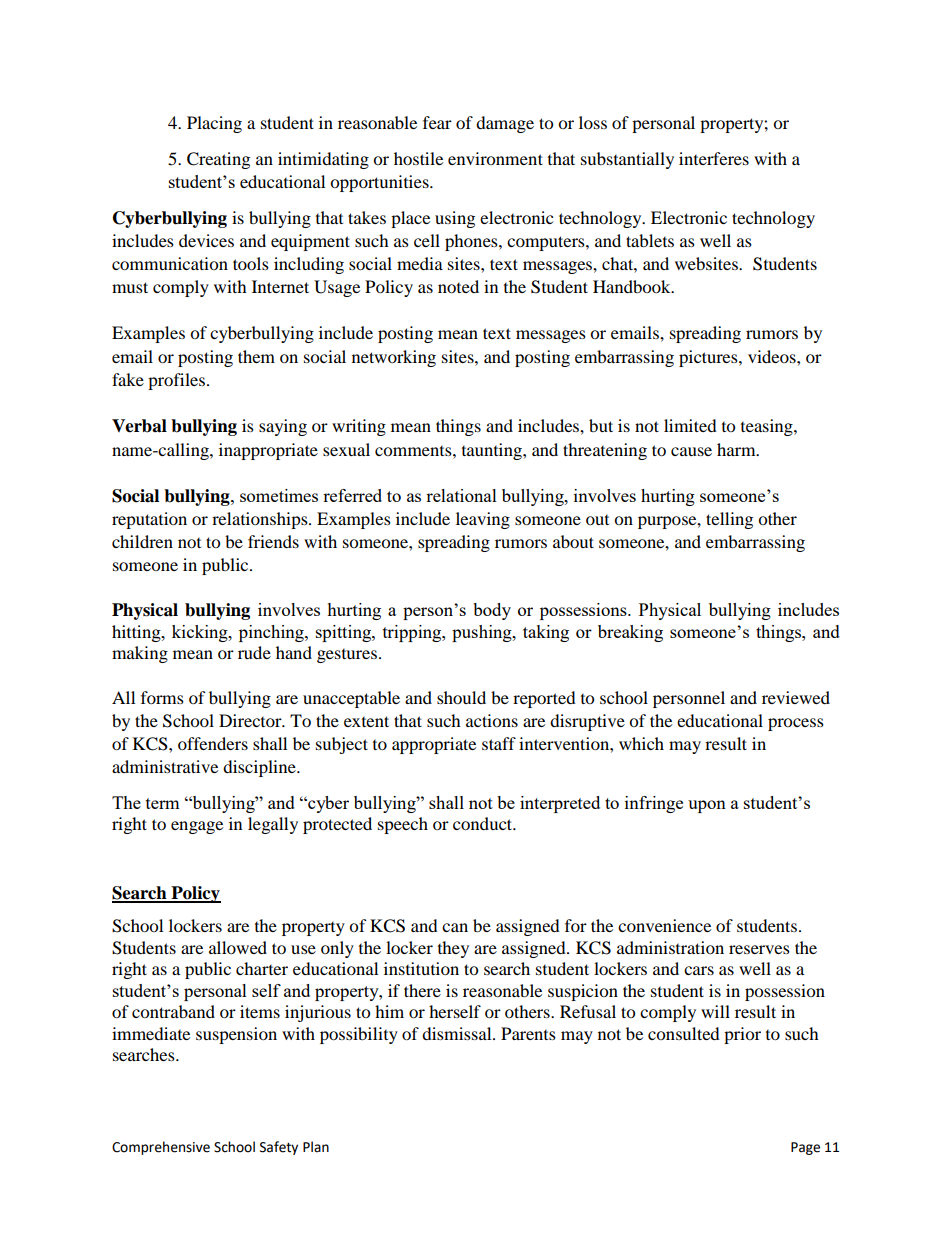 This document has height=1233, width=952. What do you see at coordinates (759, 949) in the document?
I see `reserves` at bounding box center [759, 949].
